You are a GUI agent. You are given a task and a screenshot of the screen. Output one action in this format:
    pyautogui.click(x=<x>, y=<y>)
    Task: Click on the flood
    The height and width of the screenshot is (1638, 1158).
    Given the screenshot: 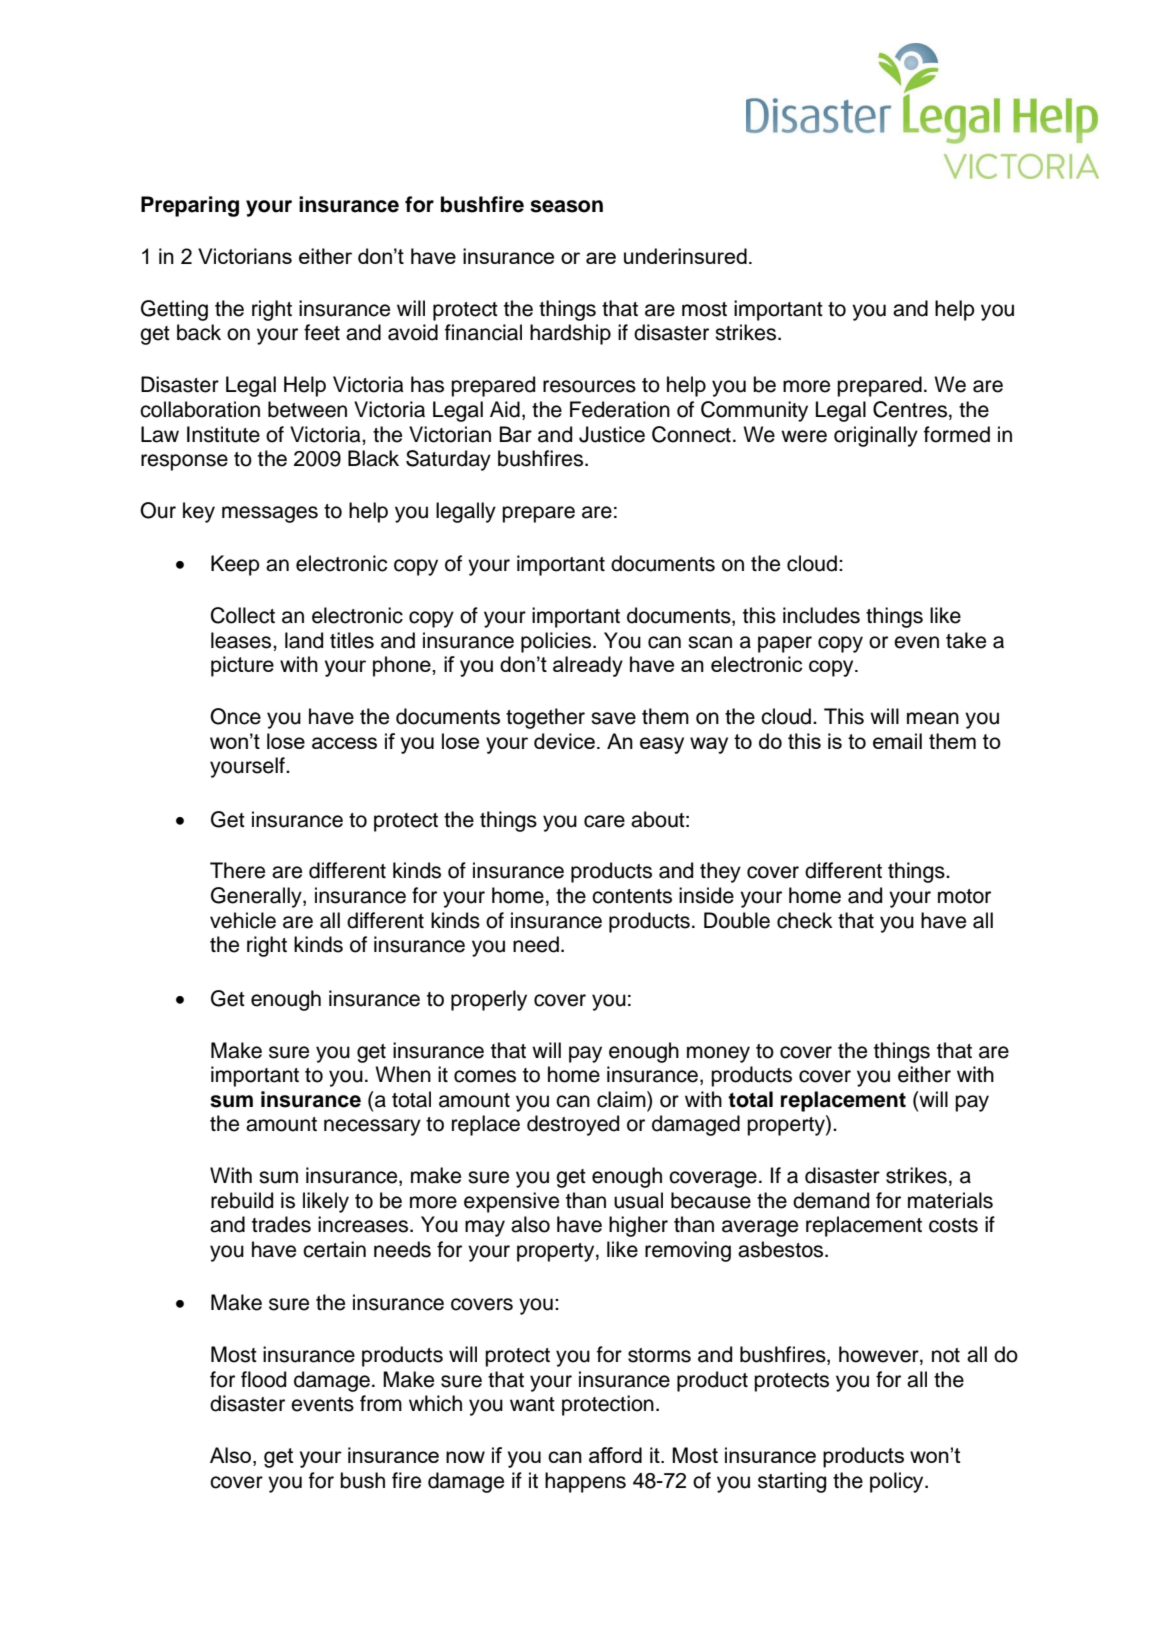 What is the action you would take?
    pyautogui.click(x=263, y=1379)
